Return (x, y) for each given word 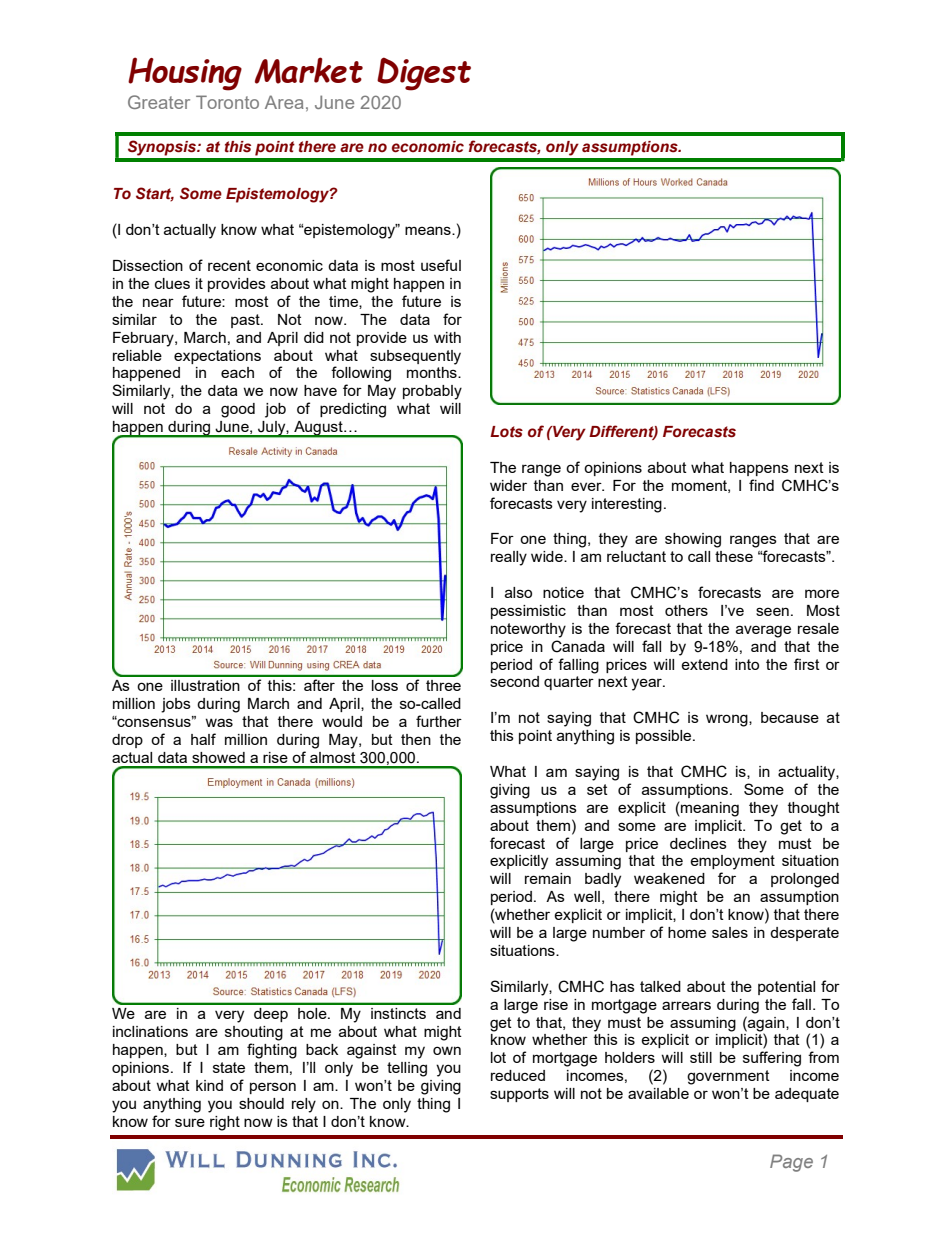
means (429, 230)
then (416, 739)
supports (519, 1095)
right (225, 1123)
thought (814, 809)
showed (218, 757)
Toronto (227, 102)
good (238, 410)
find (761, 485)
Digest (424, 74)
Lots (506, 432)
